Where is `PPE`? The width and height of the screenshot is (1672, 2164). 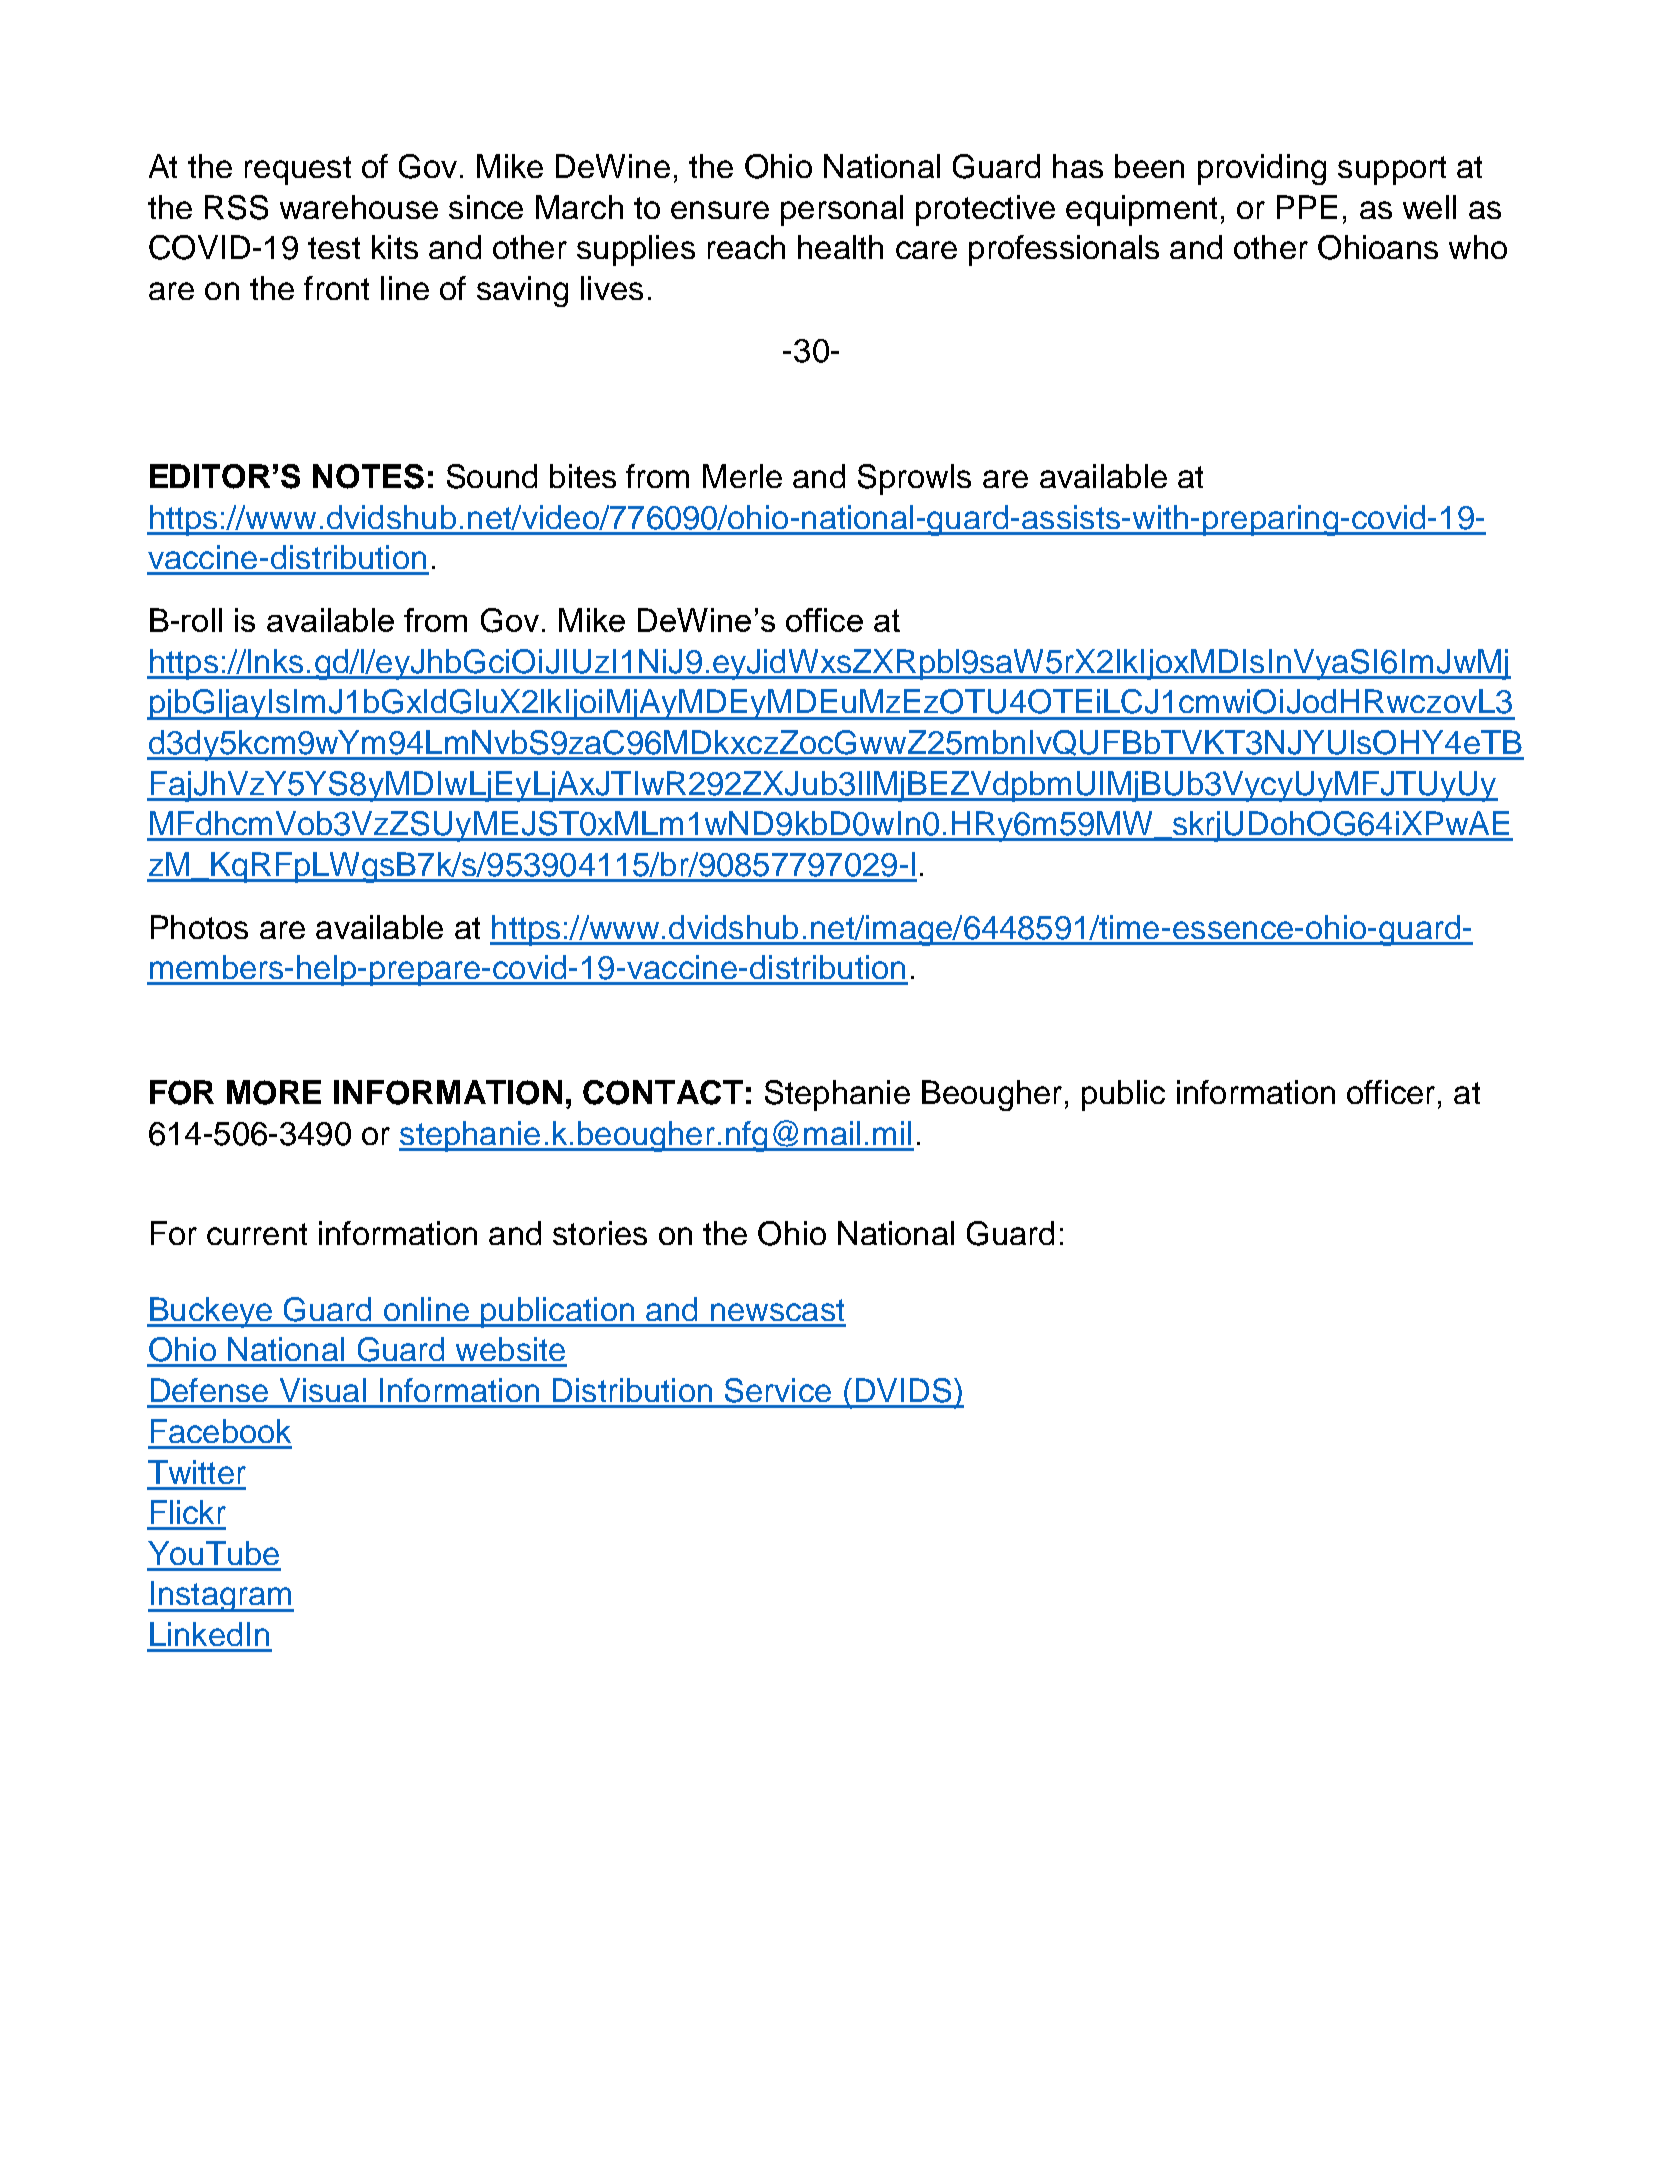
PPE is located at coordinates (1307, 207).
